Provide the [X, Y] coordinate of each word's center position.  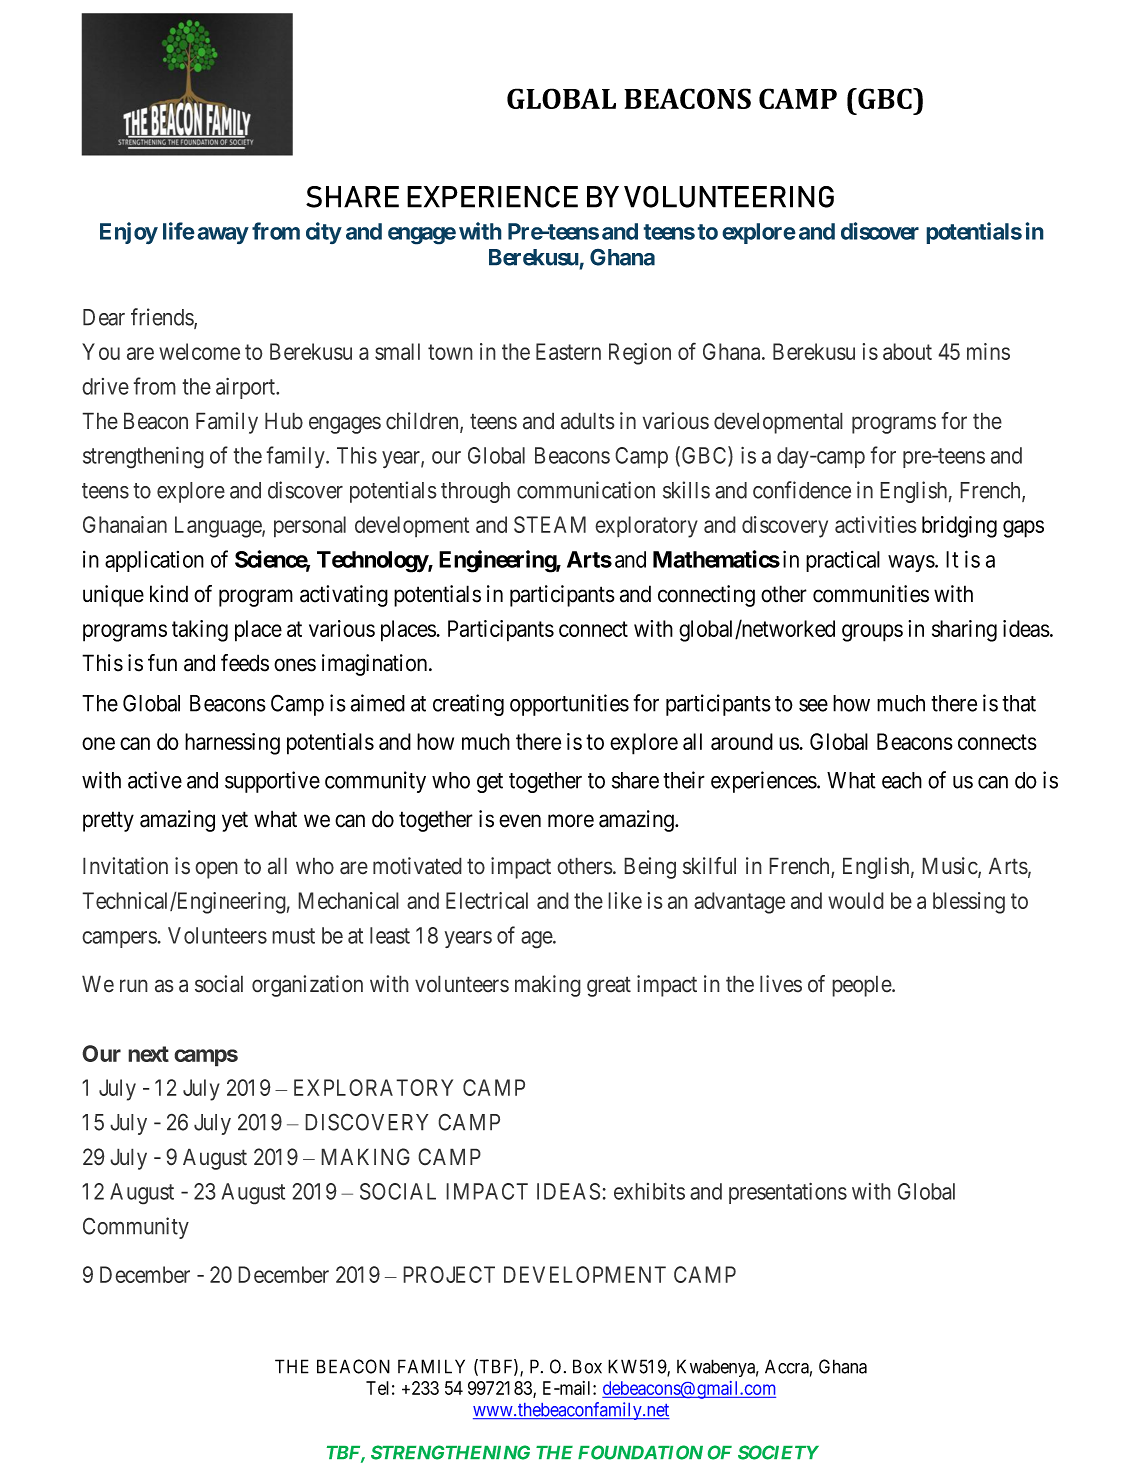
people [862, 986]
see [813, 705]
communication [586, 490]
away [223, 235]
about [907, 351]
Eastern [568, 351]
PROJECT [449, 1274]
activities [876, 524]
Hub [284, 421]
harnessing [232, 744]
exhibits [649, 1191]
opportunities [569, 705]
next [148, 1054]
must [293, 936]
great [609, 987]
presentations [788, 1193]
